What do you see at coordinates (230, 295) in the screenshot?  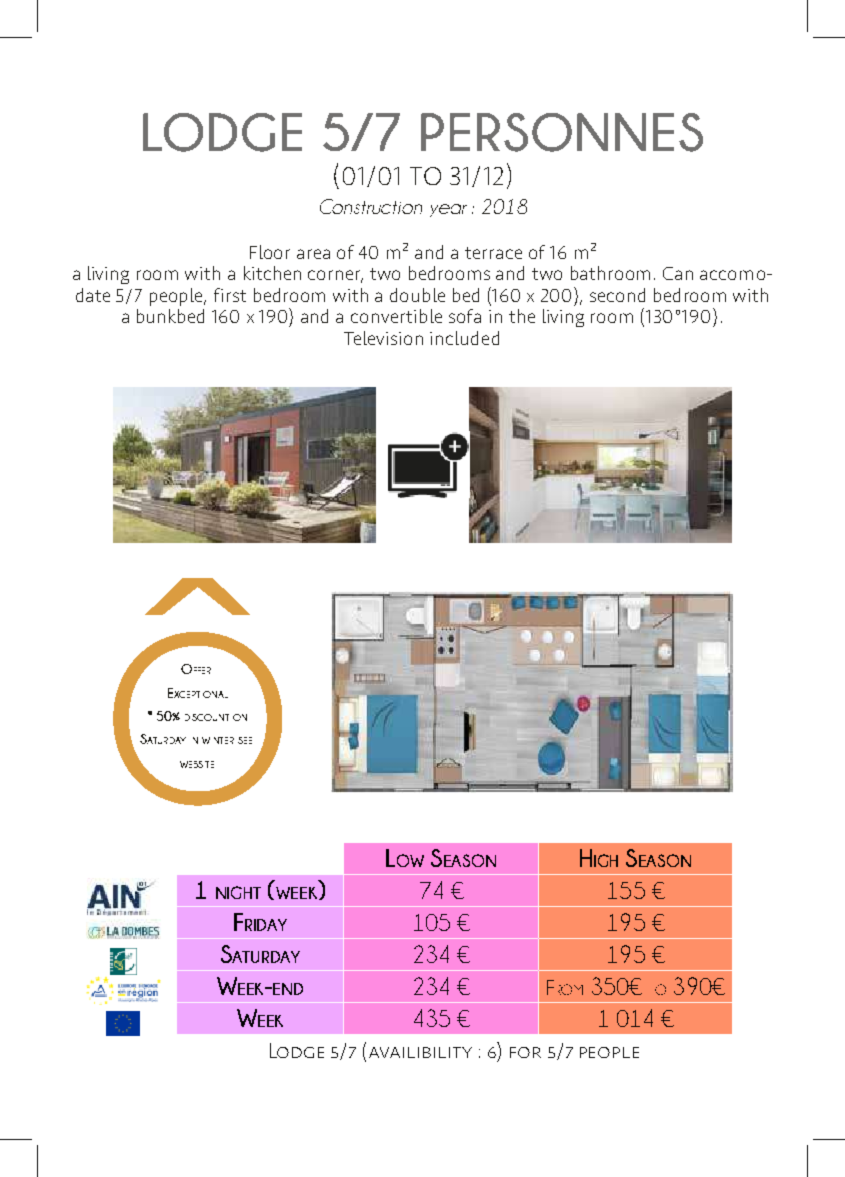 I see `first` at bounding box center [230, 295].
